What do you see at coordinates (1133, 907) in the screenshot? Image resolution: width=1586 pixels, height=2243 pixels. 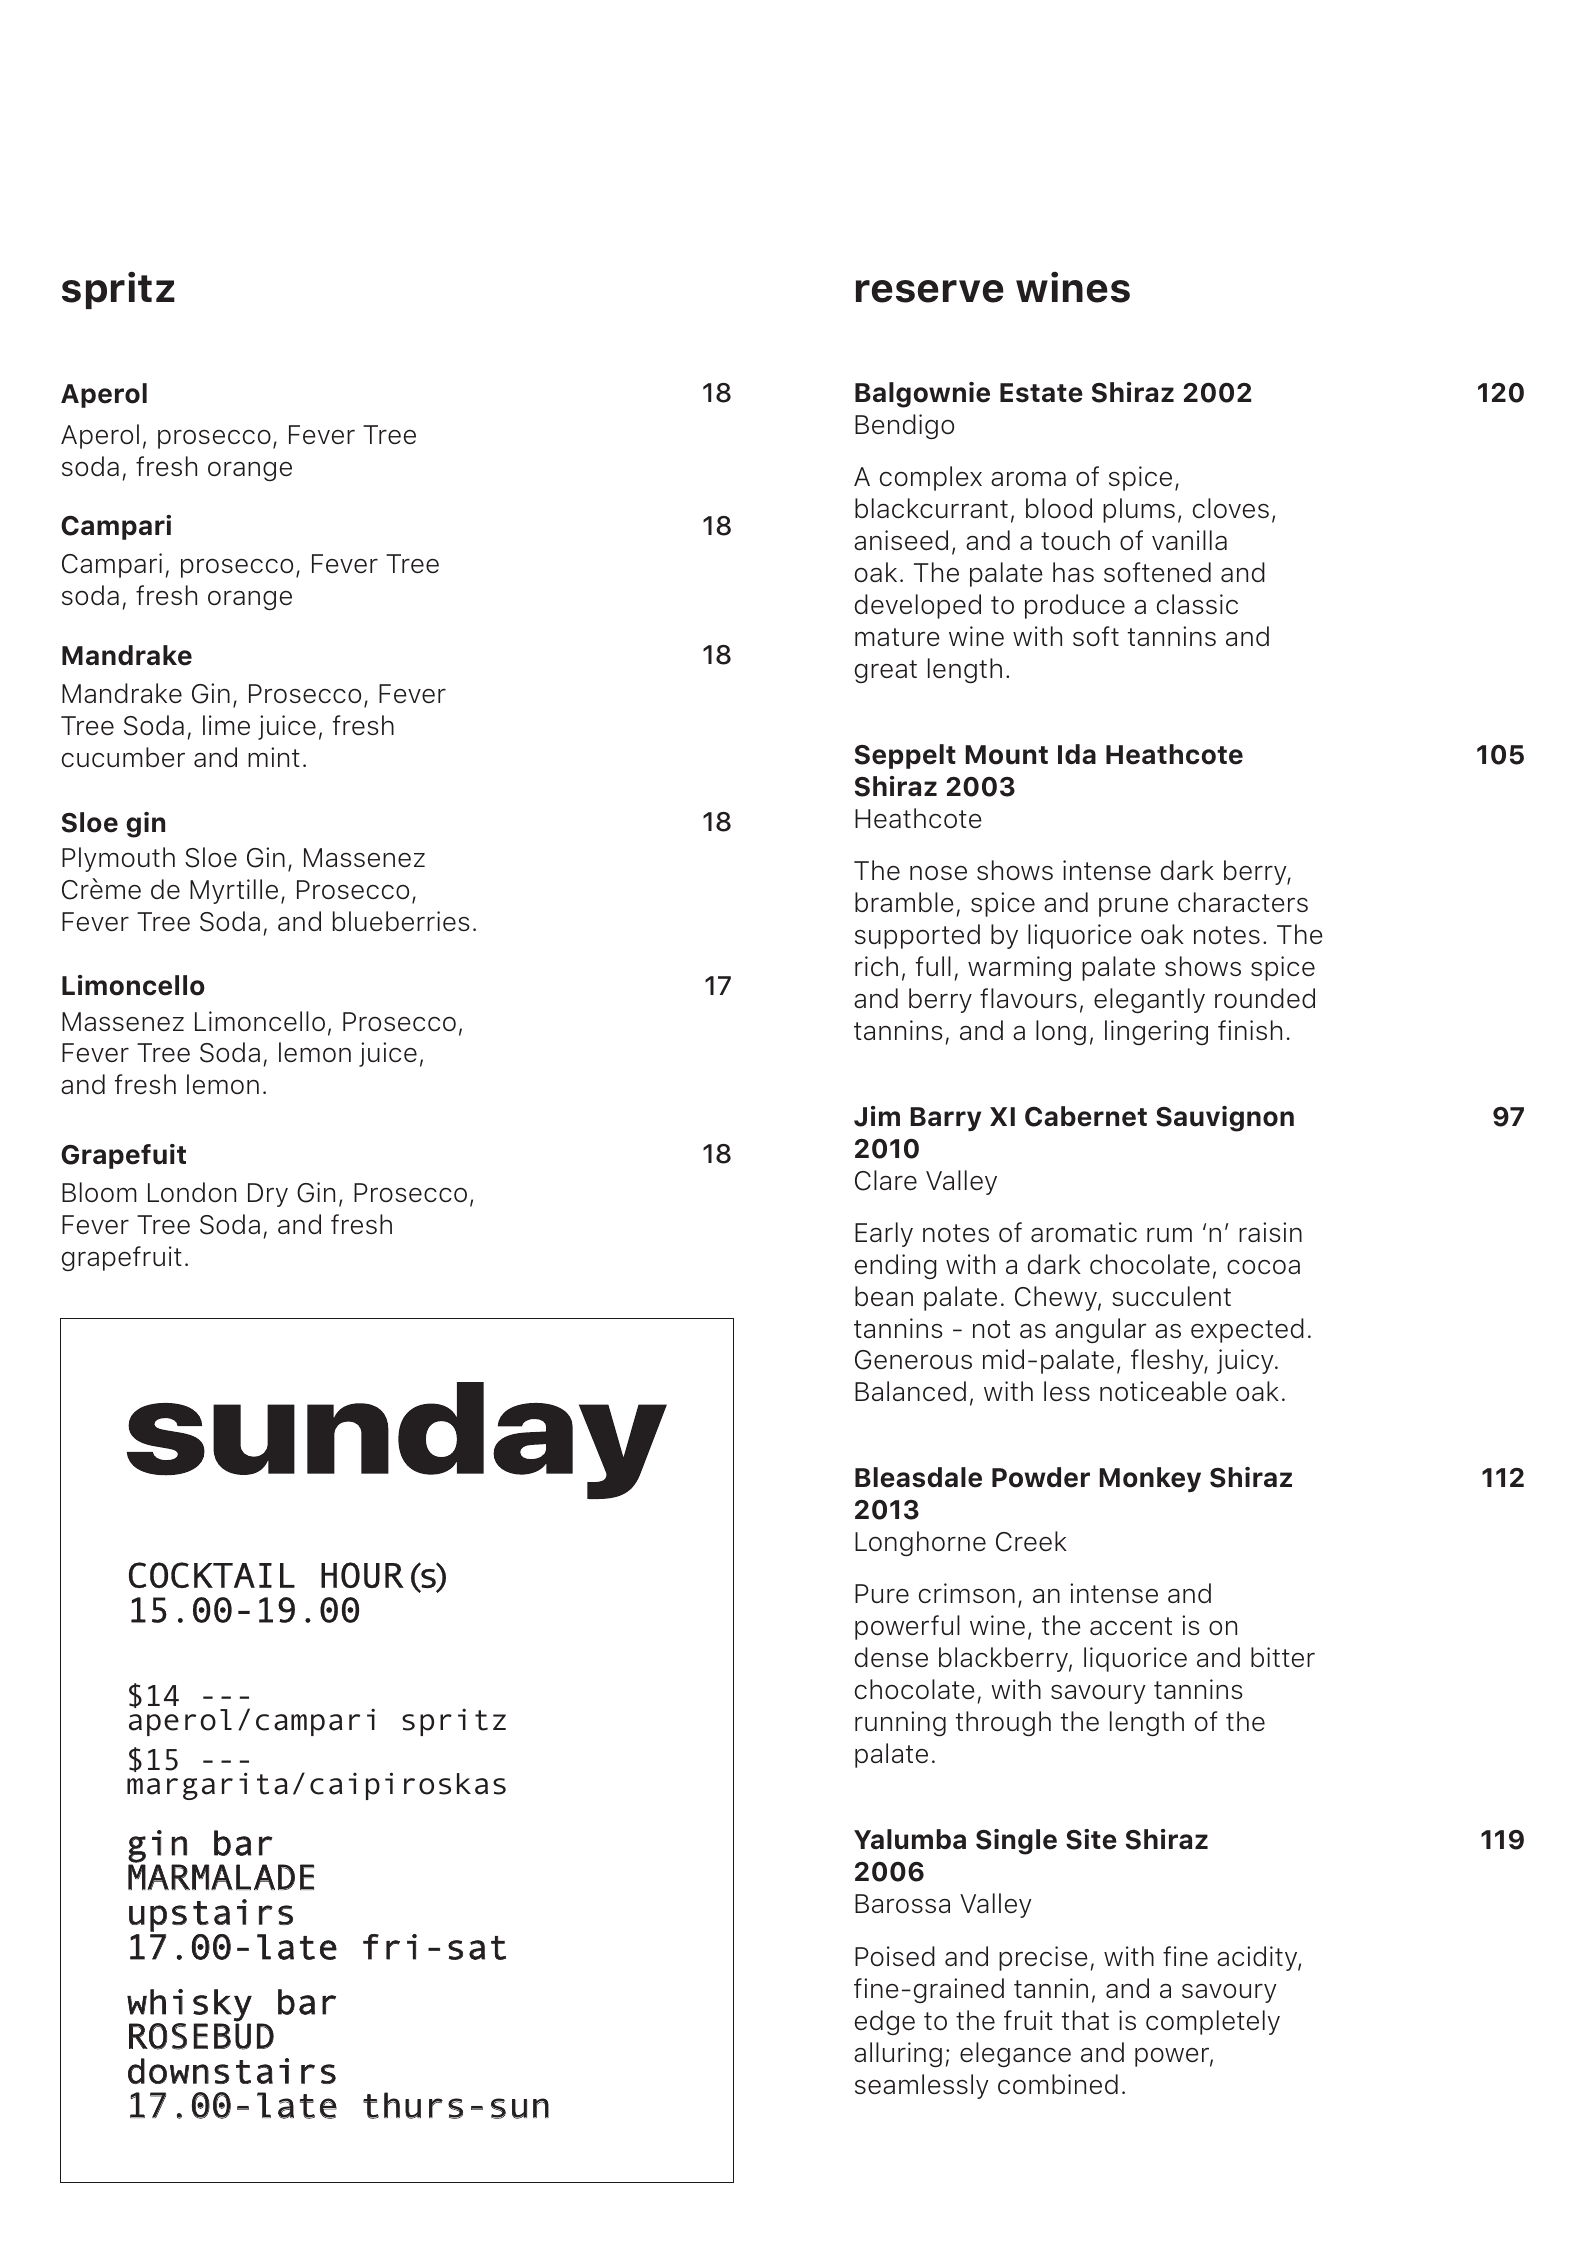 I see `prune` at bounding box center [1133, 907].
